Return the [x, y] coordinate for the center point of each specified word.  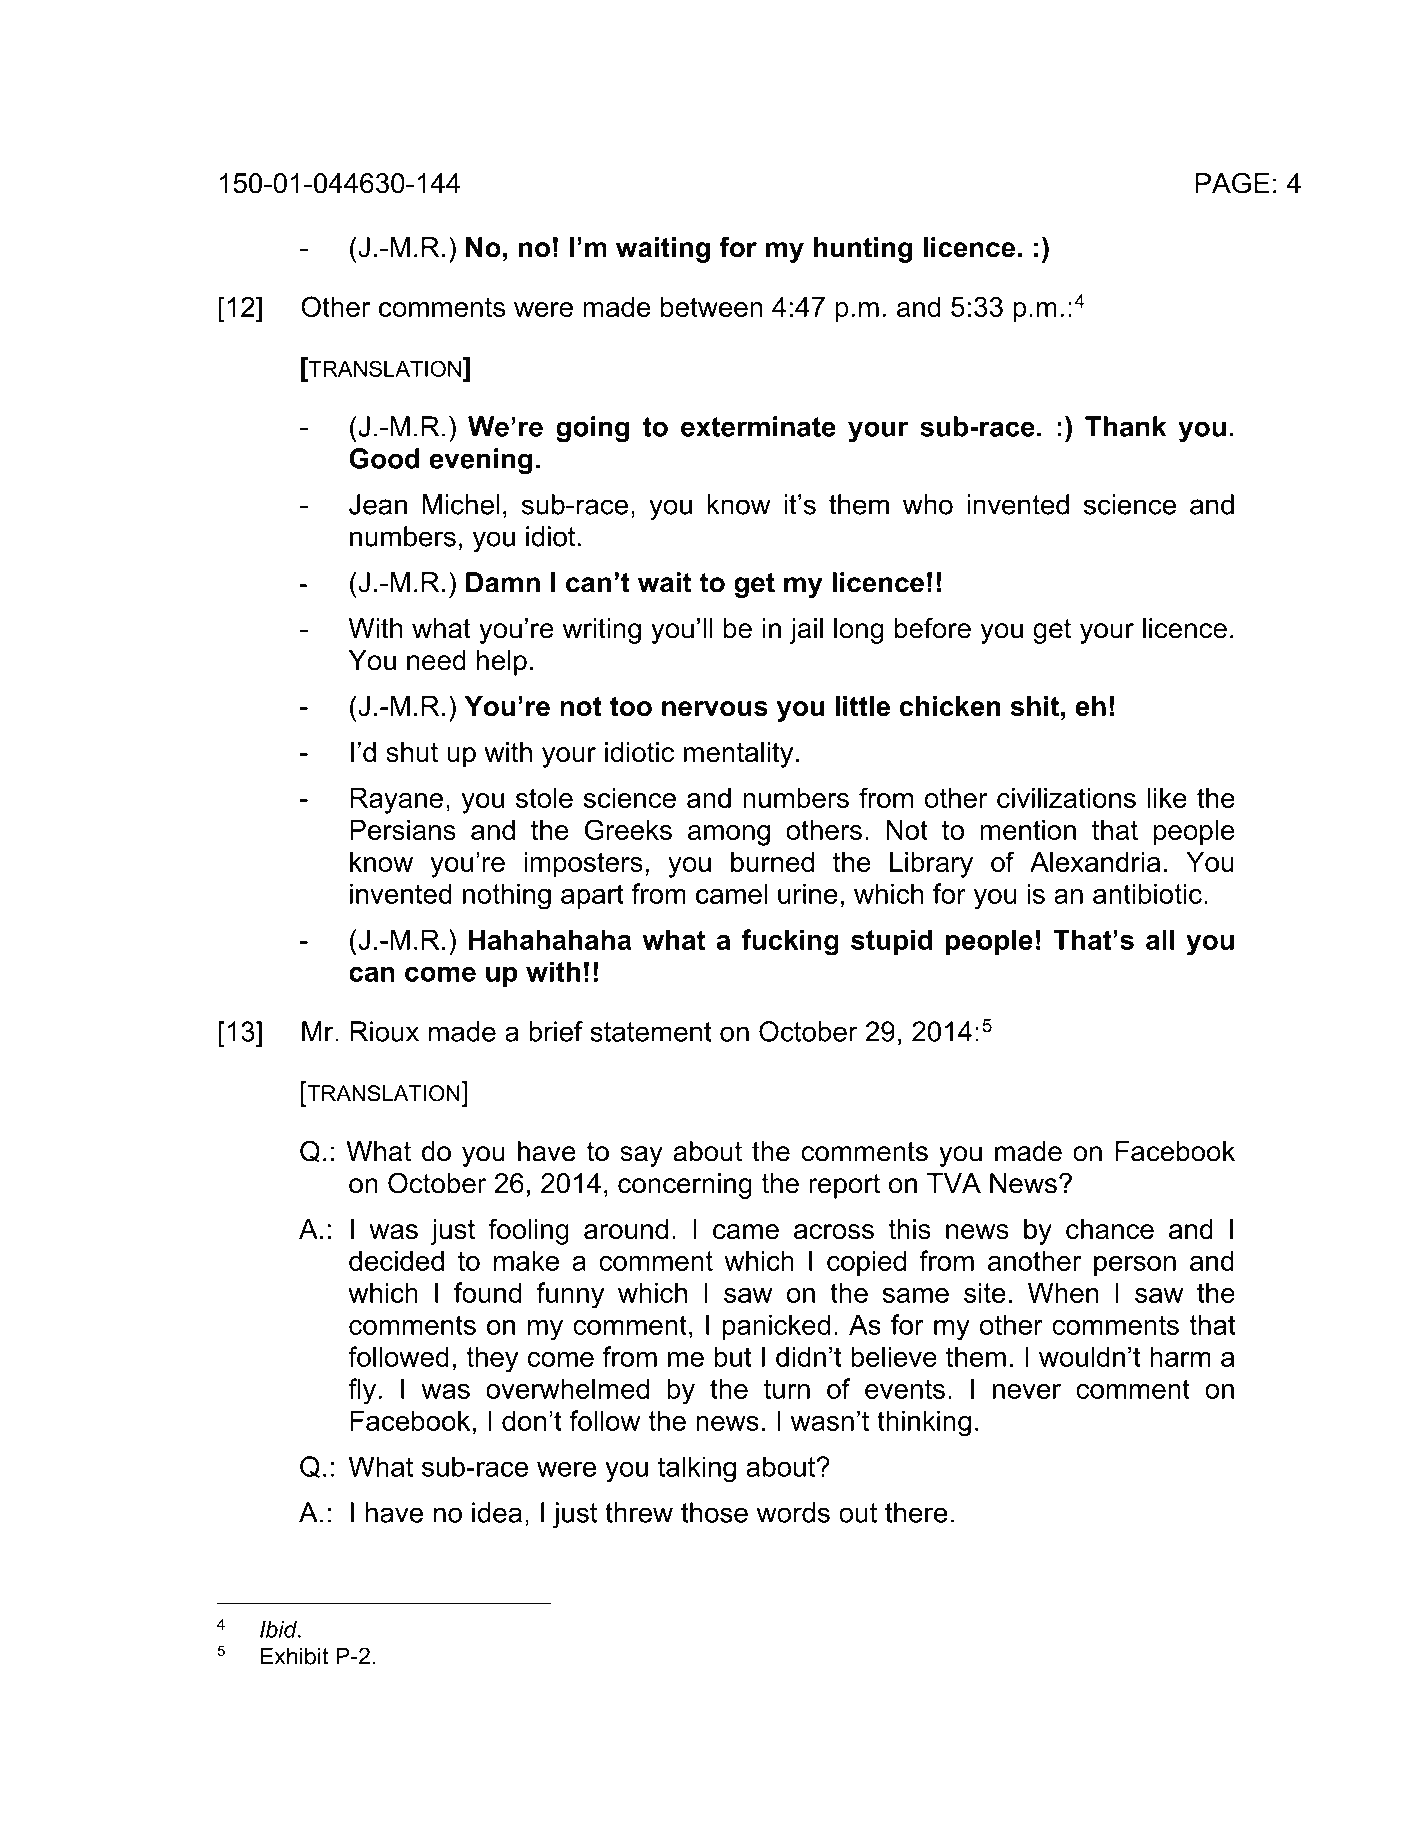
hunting [863, 250]
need [436, 660]
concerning [685, 1186]
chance [1110, 1229]
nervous [715, 708]
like [1167, 798]
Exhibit [294, 1656]
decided [396, 1260]
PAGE [1232, 183]
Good [384, 458]
